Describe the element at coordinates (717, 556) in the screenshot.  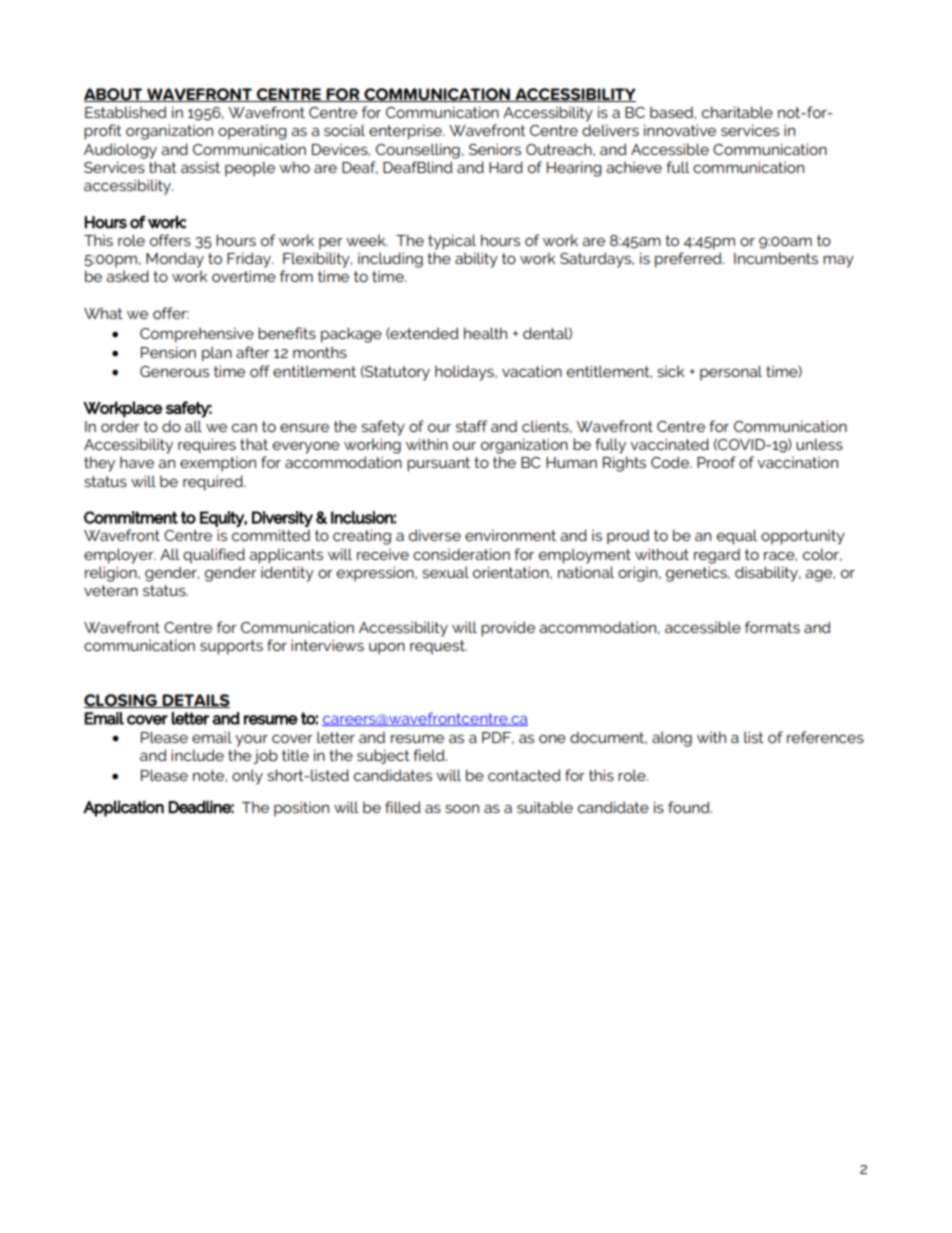
I see `regard` at that location.
